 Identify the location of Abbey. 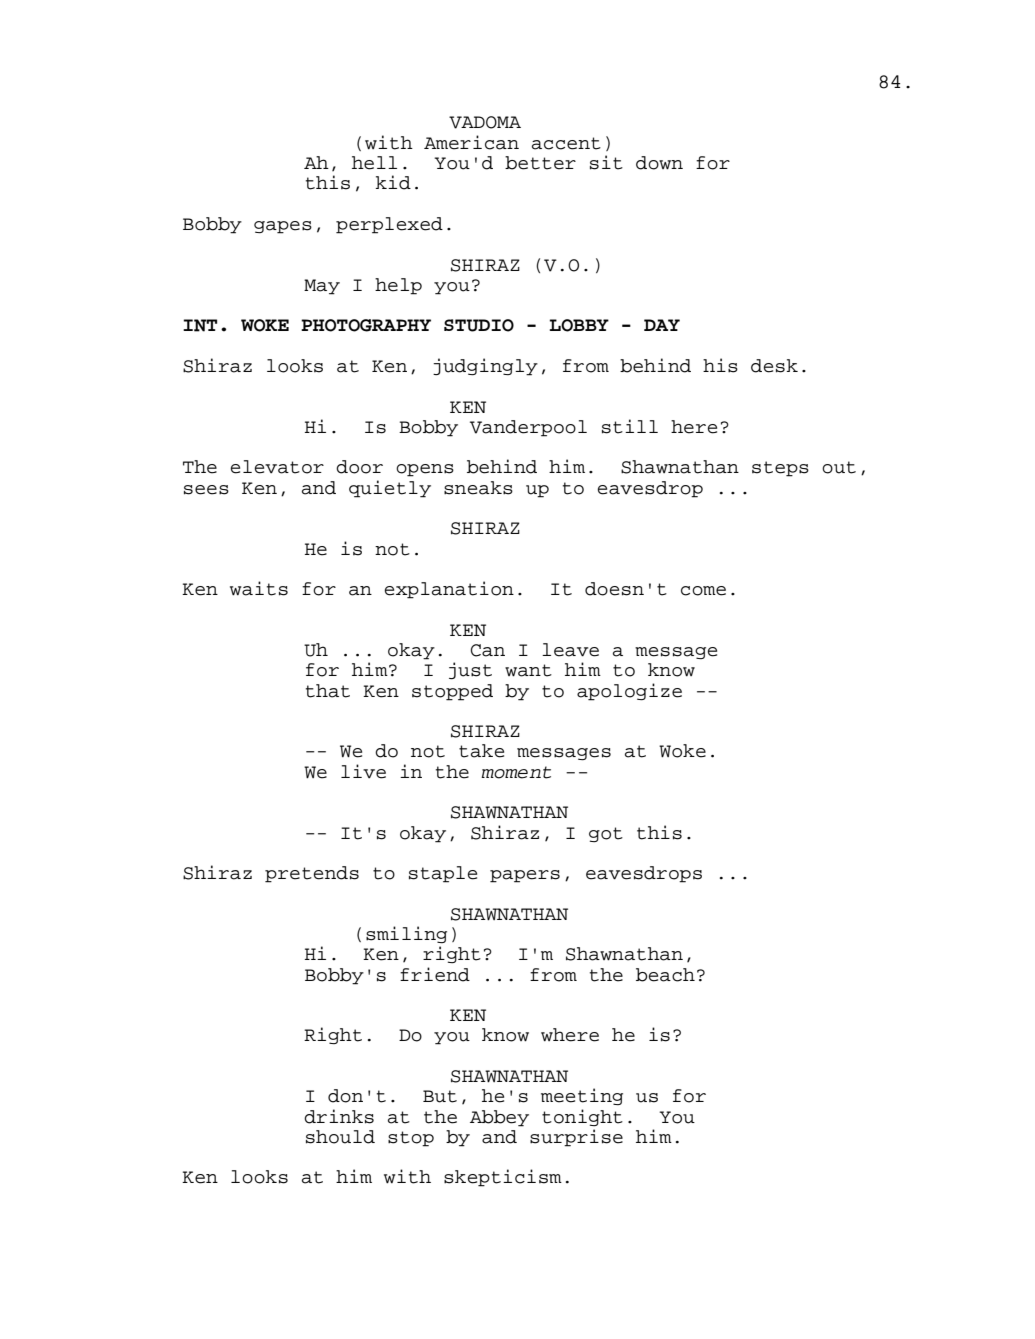
(499, 1118).
